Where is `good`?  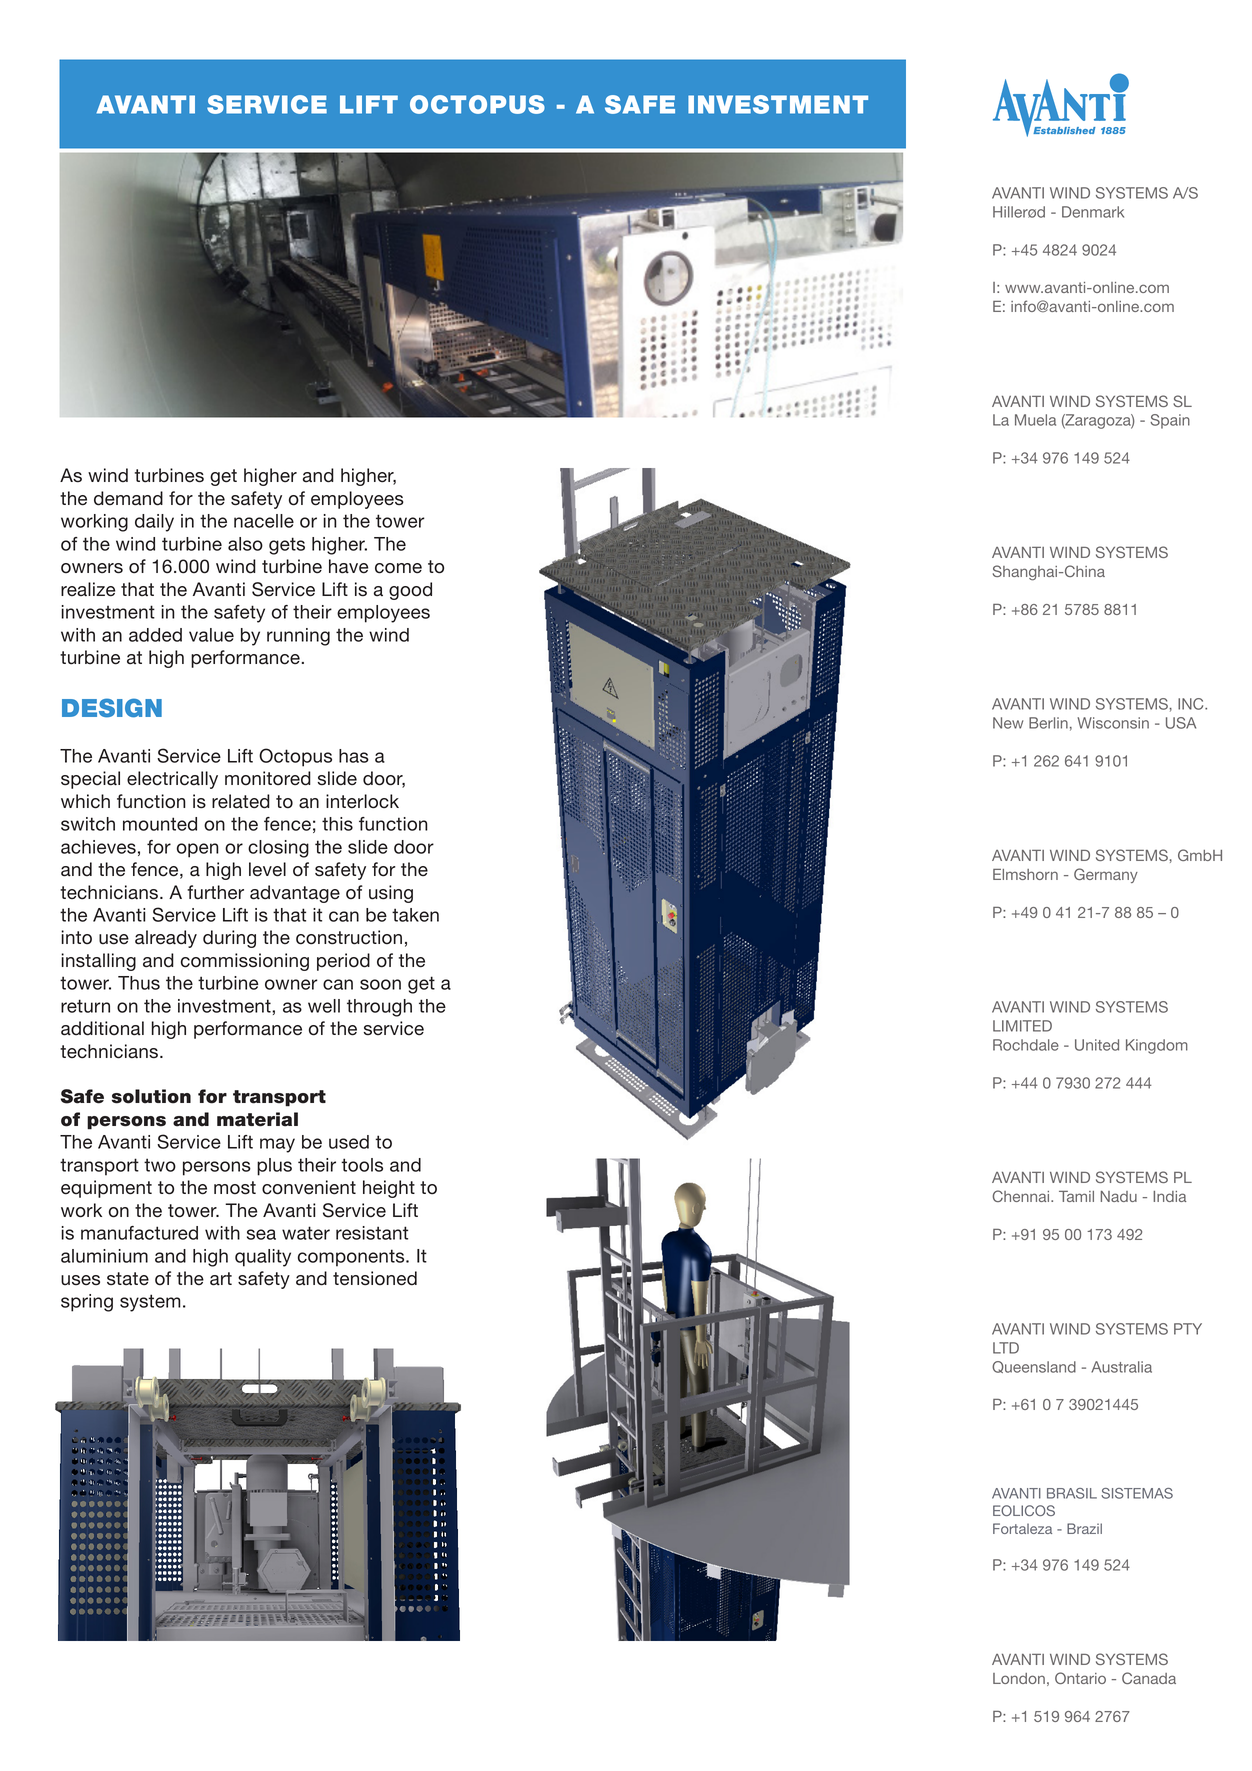 good is located at coordinates (410, 591).
